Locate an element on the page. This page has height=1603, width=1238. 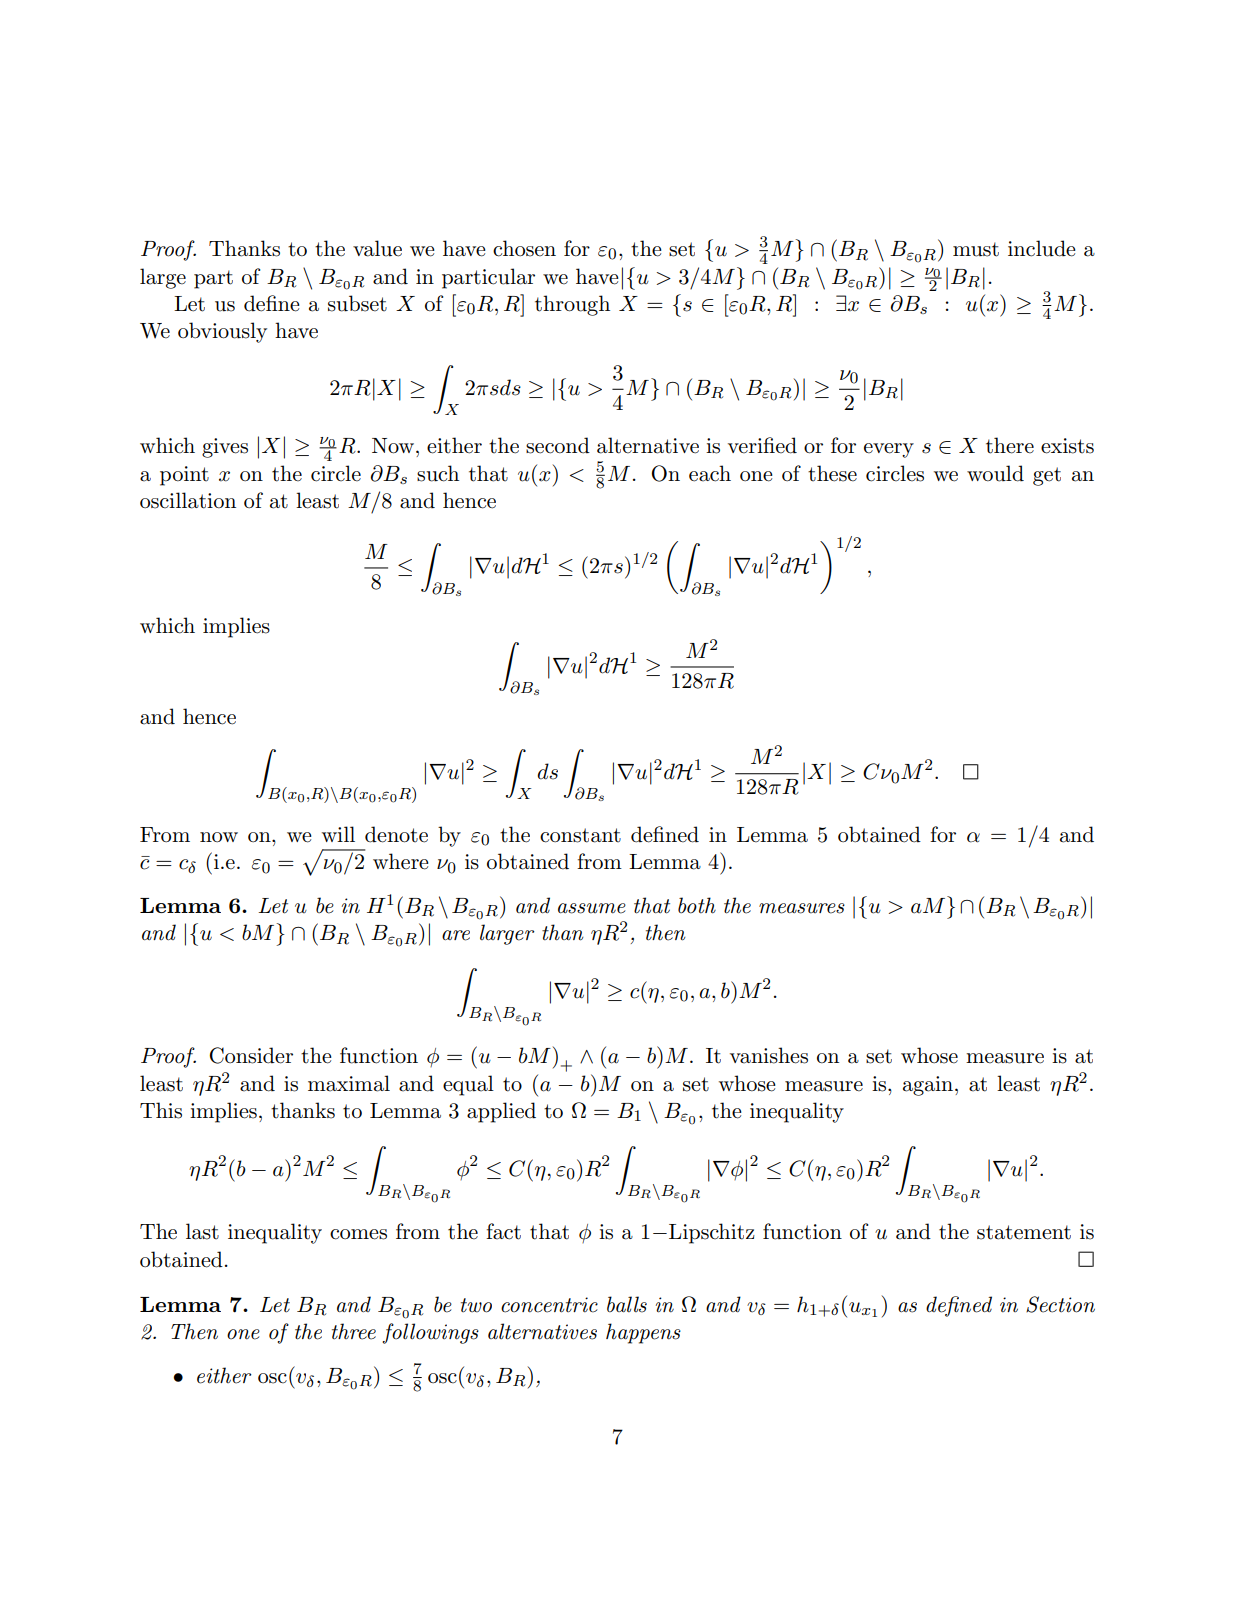
would is located at coordinates (995, 473).
